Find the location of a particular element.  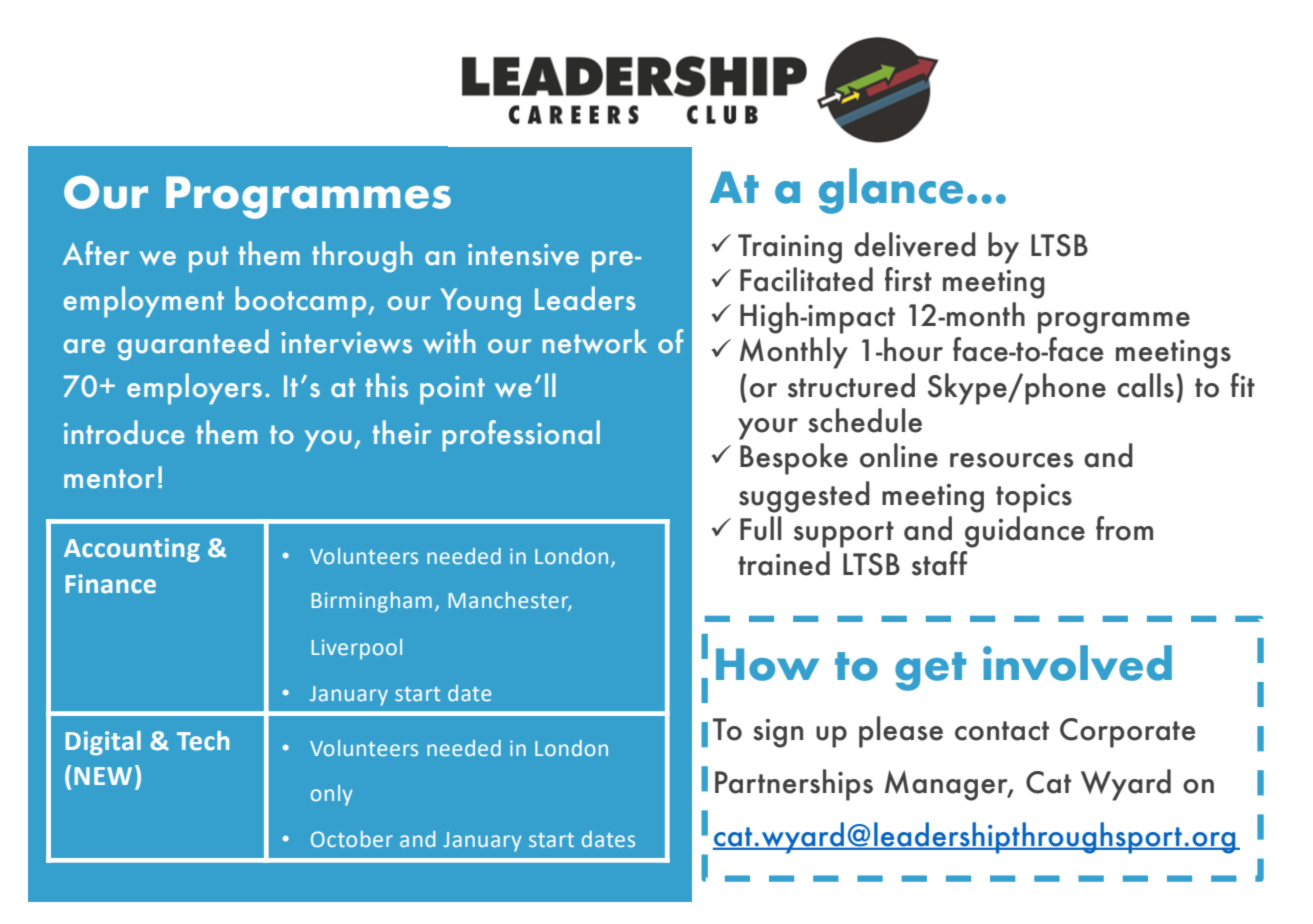

employers is located at coordinates (194, 389).
